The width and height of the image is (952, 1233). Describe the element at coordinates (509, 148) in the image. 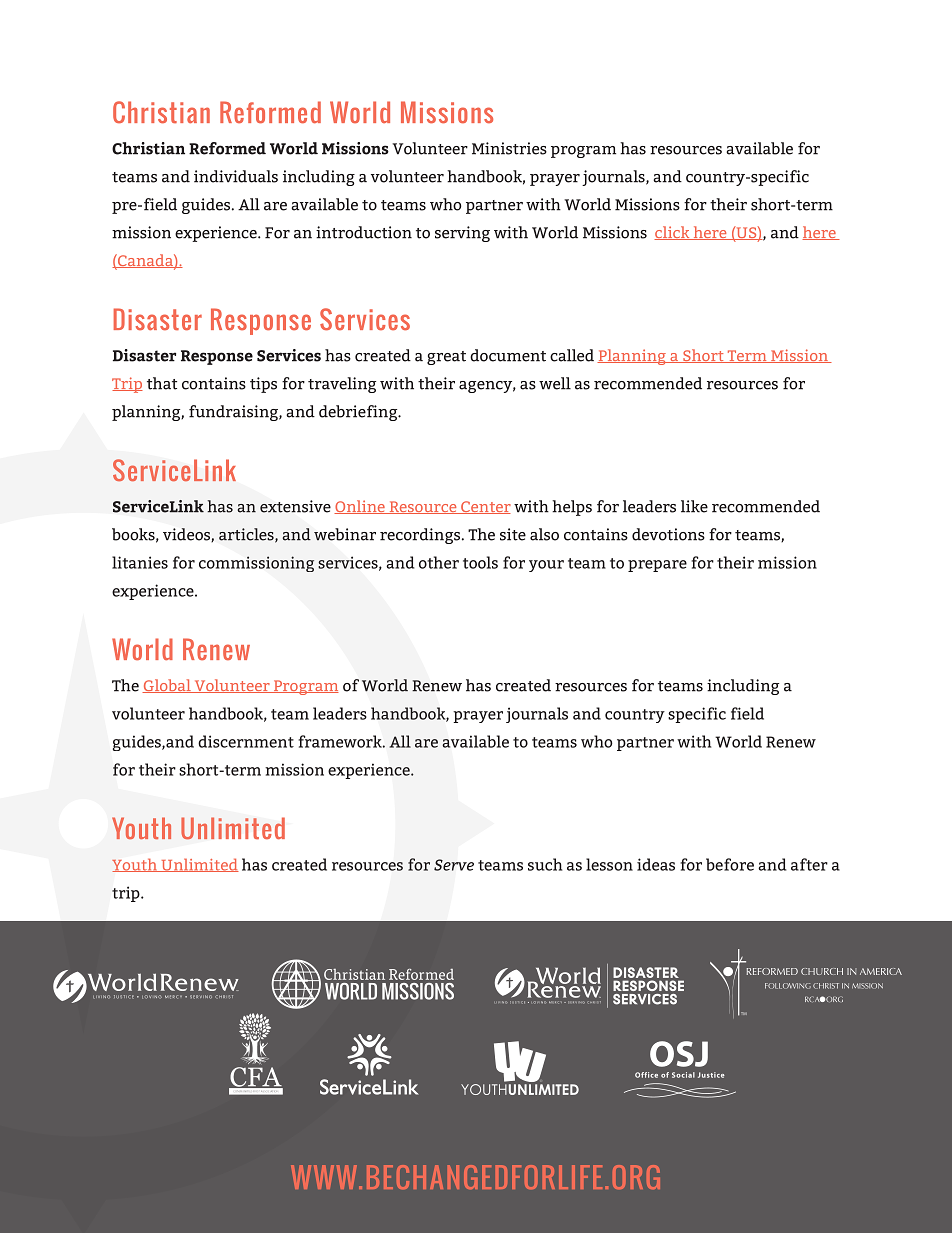

I see `Ministries` at that location.
